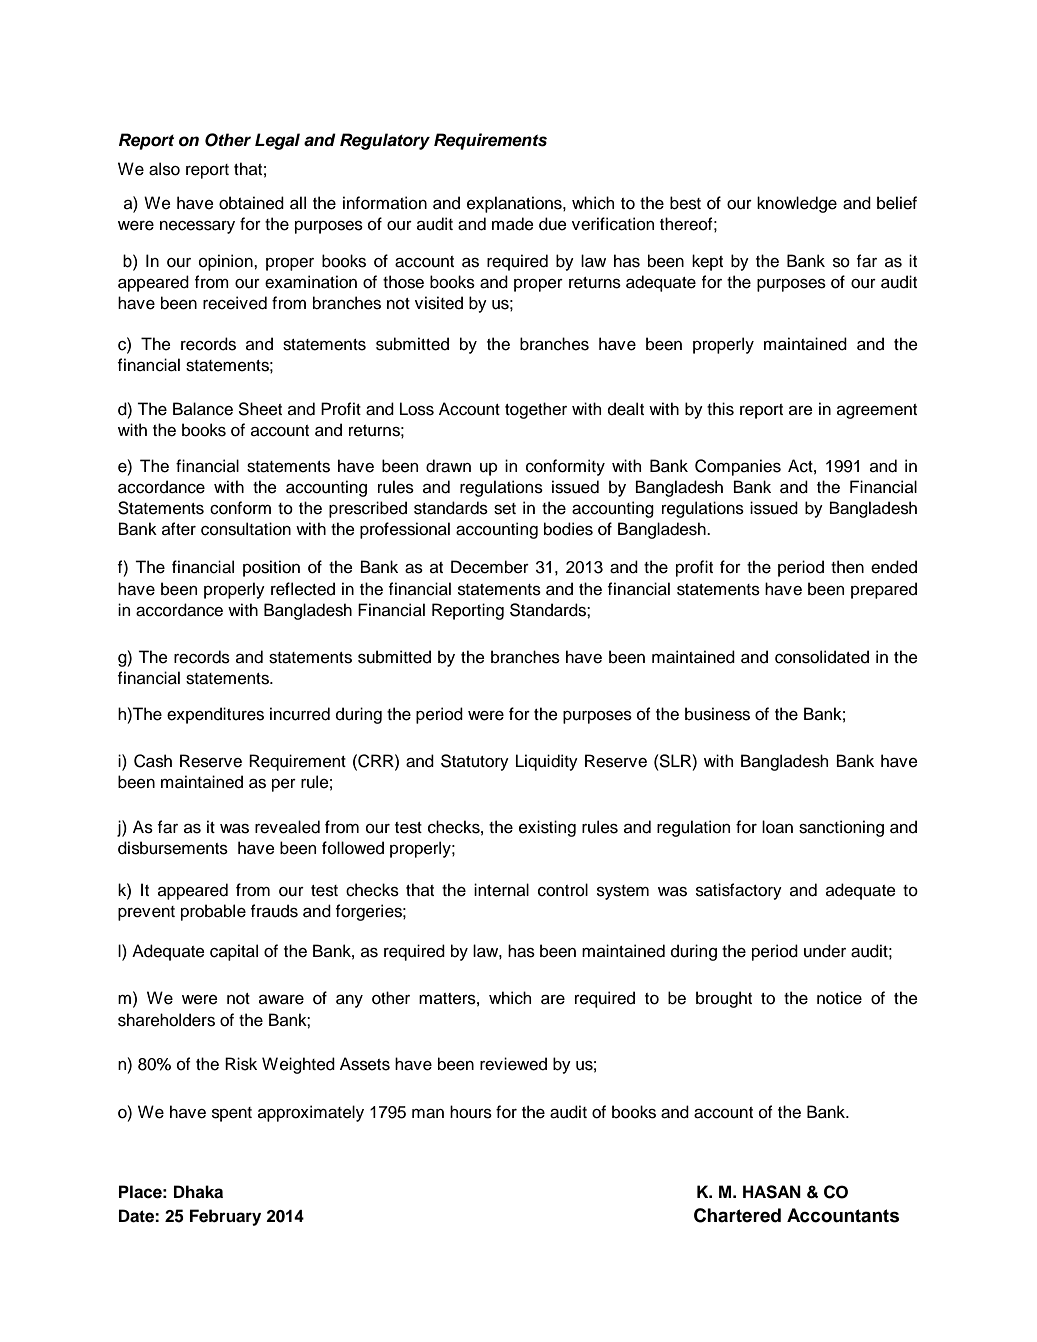  I want to click on bodies, so click(568, 529).
